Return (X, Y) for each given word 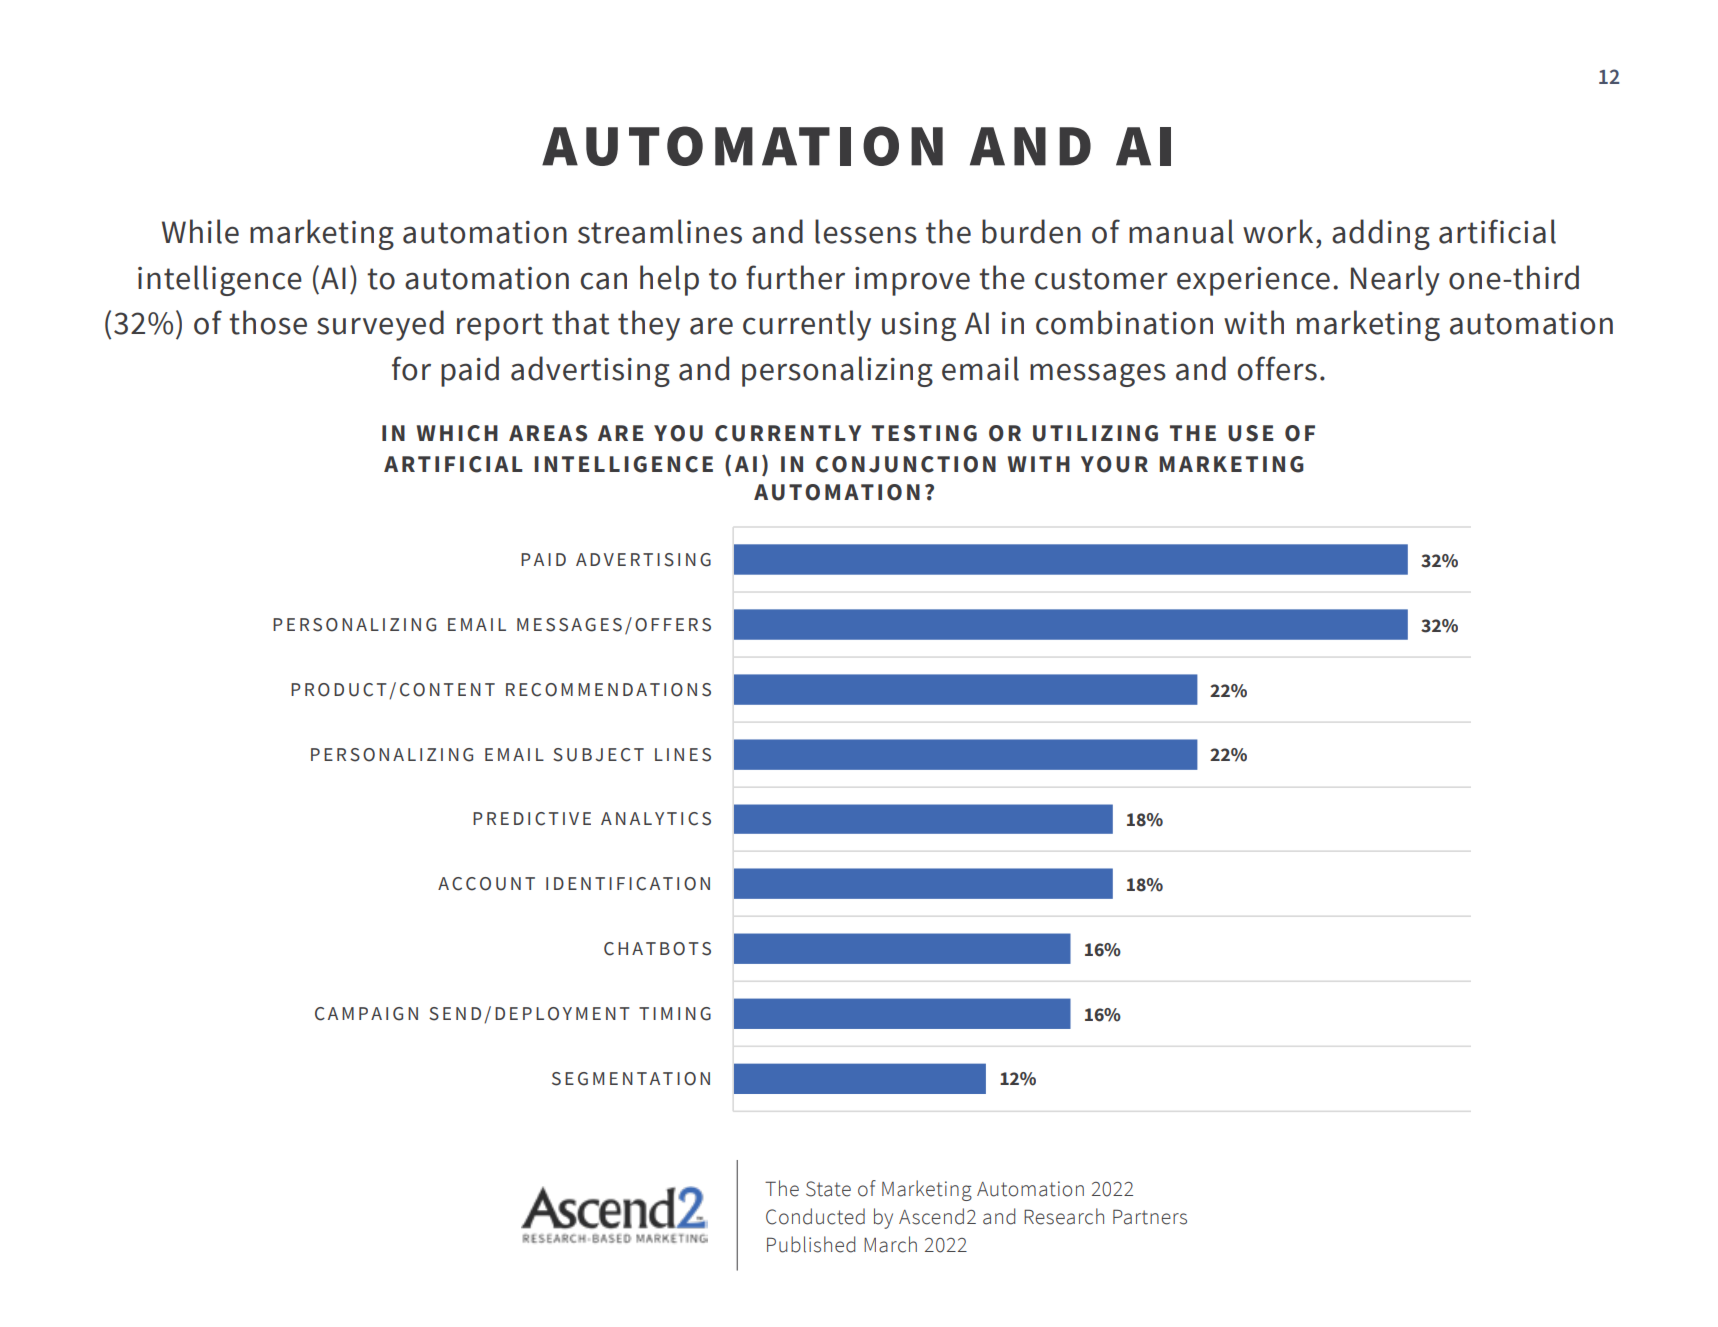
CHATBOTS (657, 949)
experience (1253, 281)
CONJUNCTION (906, 464)
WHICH (457, 433)
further (795, 277)
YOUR (1114, 464)
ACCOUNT (486, 884)
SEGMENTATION (631, 1079)
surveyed (380, 325)
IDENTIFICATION (628, 884)
